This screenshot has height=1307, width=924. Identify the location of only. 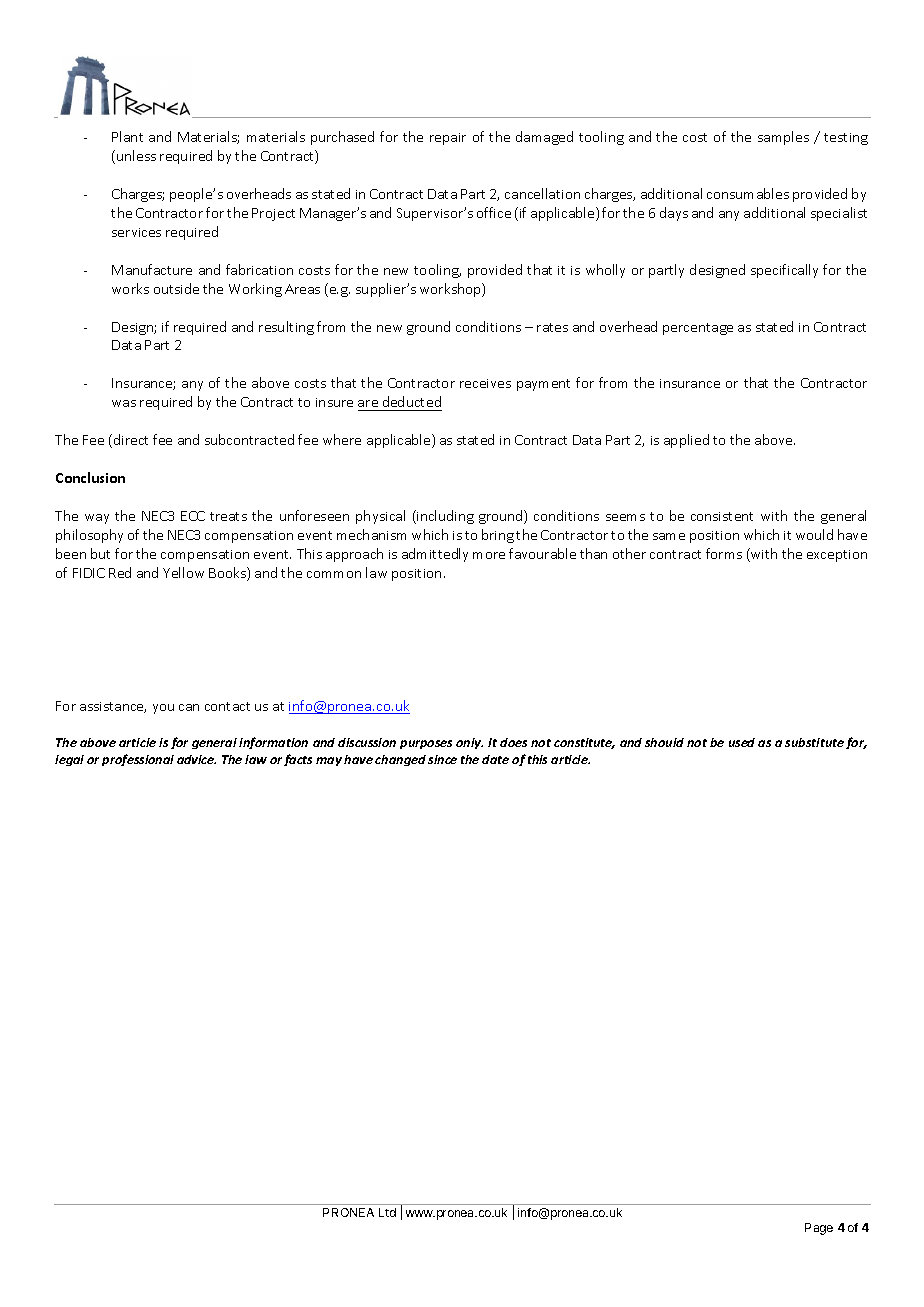
(469, 743).
